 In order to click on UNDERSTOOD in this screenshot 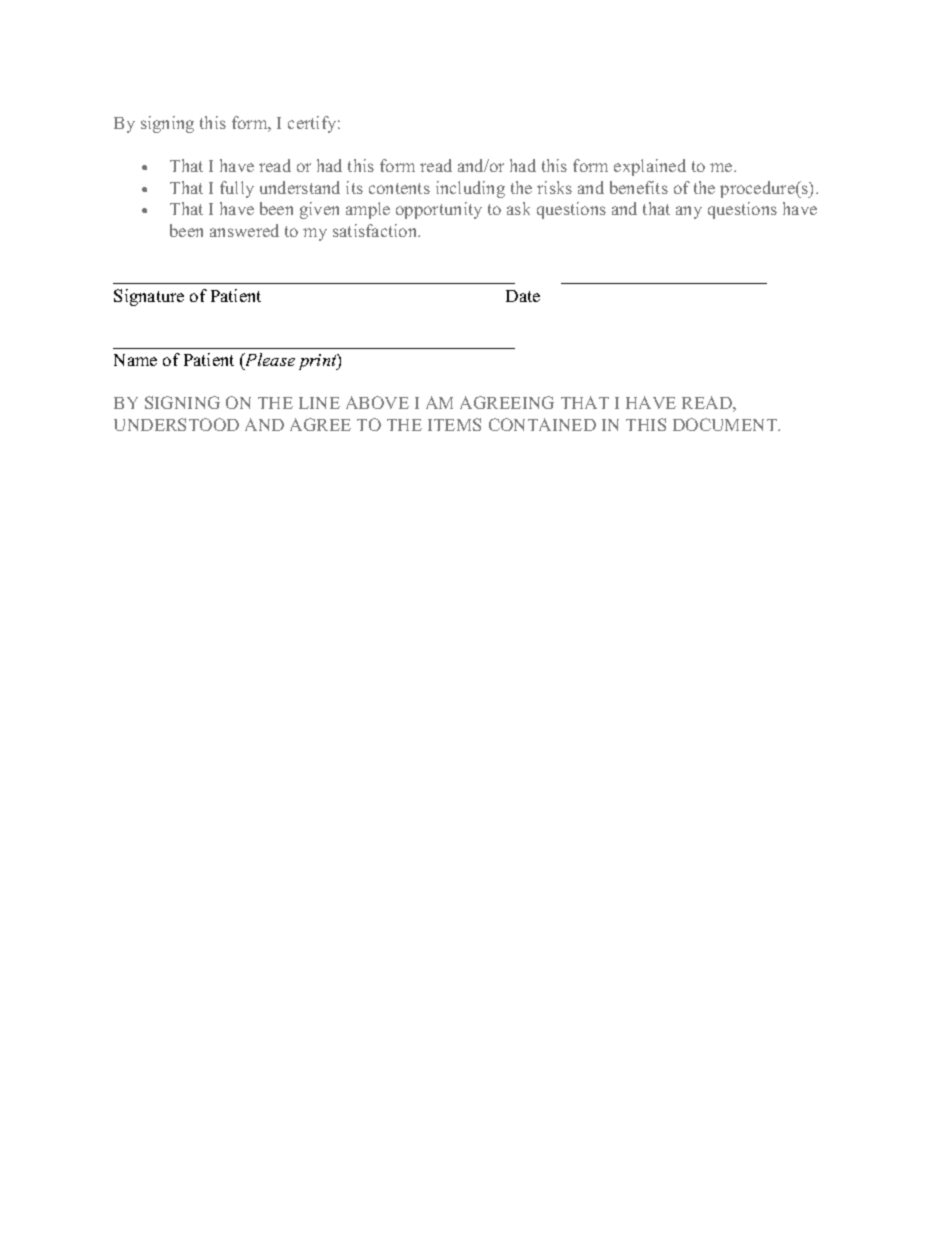, I will do `click(176, 424)`.
